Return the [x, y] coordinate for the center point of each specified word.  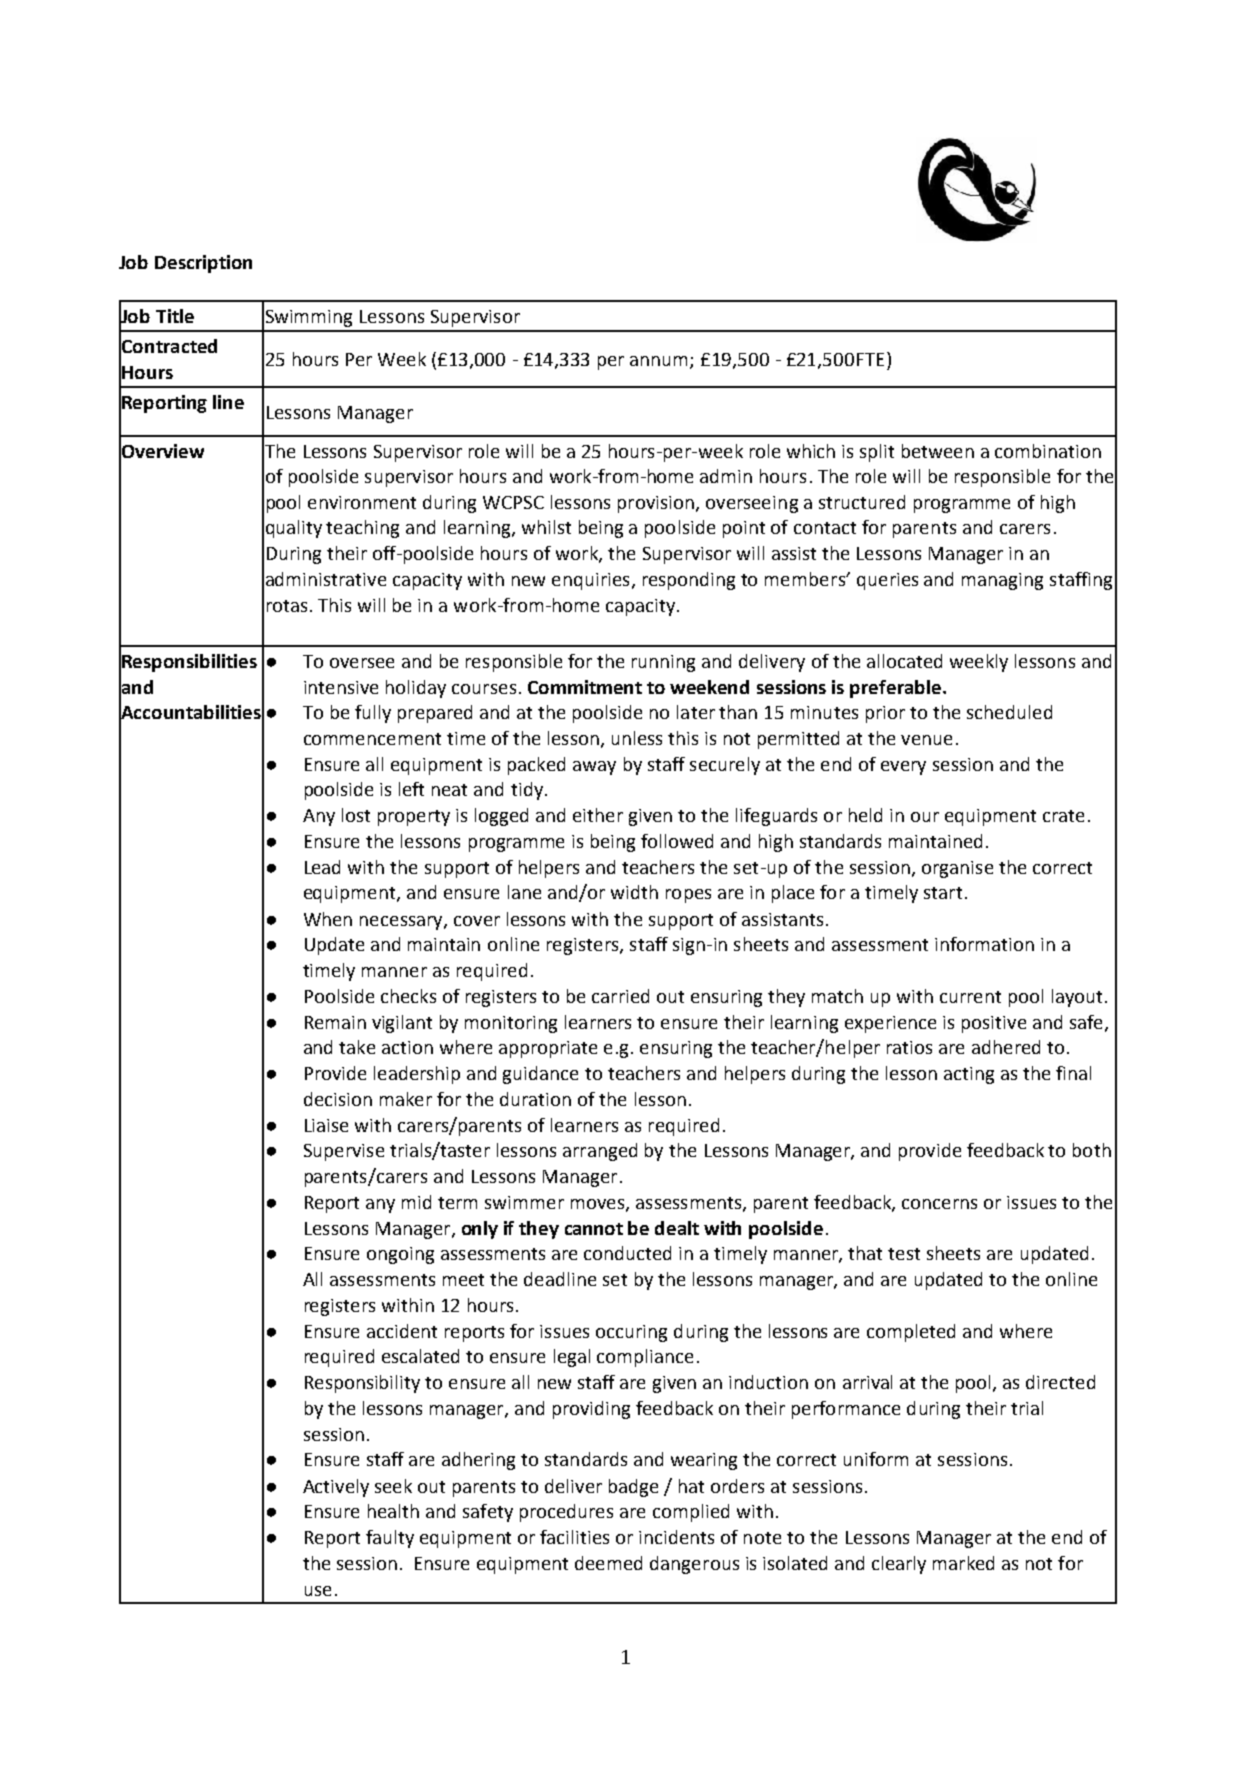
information [984, 944]
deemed [608, 1563]
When [328, 919]
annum [660, 362]
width [634, 892]
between [938, 451]
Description [203, 264]
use [318, 1591]
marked [963, 1563]
